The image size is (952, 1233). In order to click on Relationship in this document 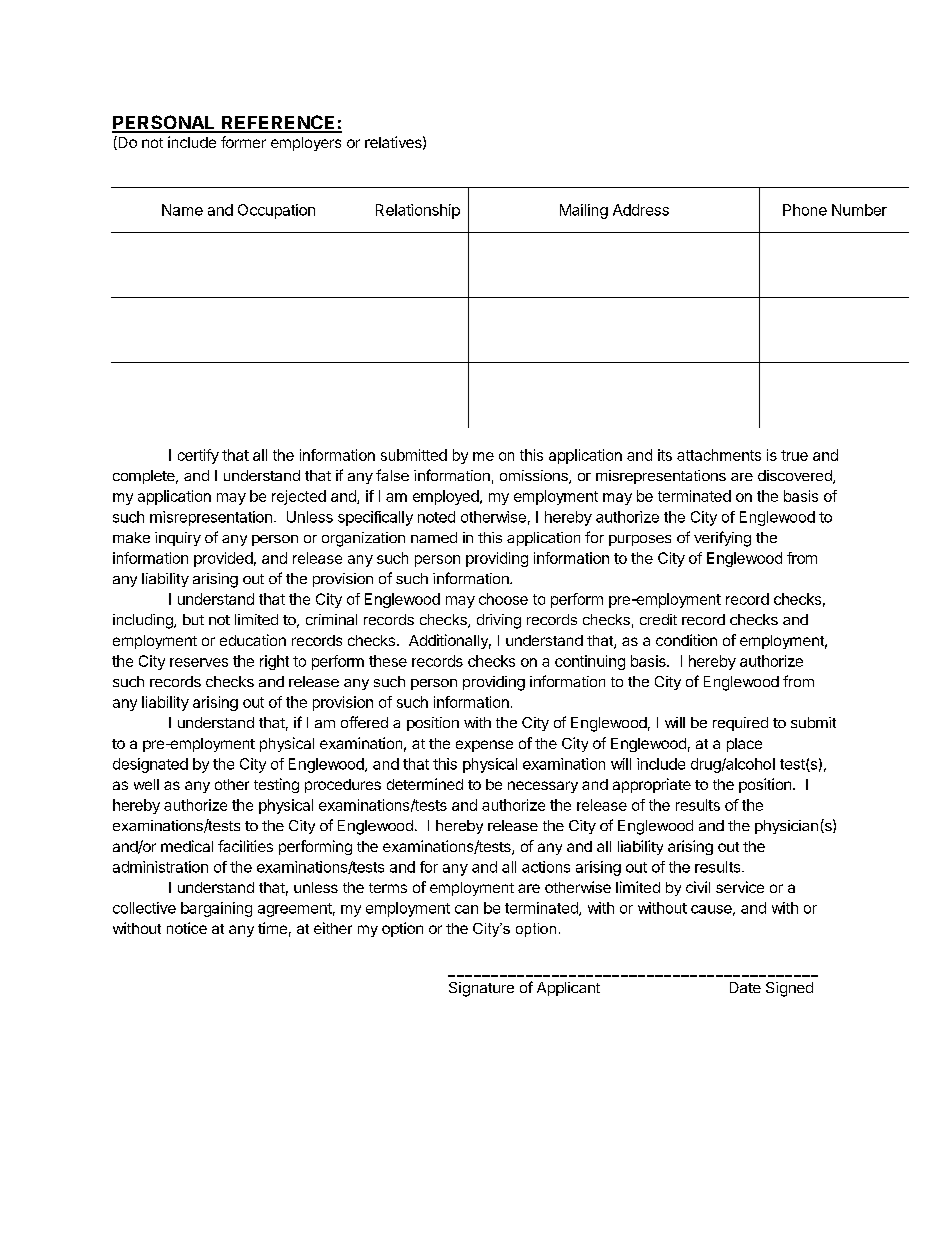, I will do `click(418, 211)`.
